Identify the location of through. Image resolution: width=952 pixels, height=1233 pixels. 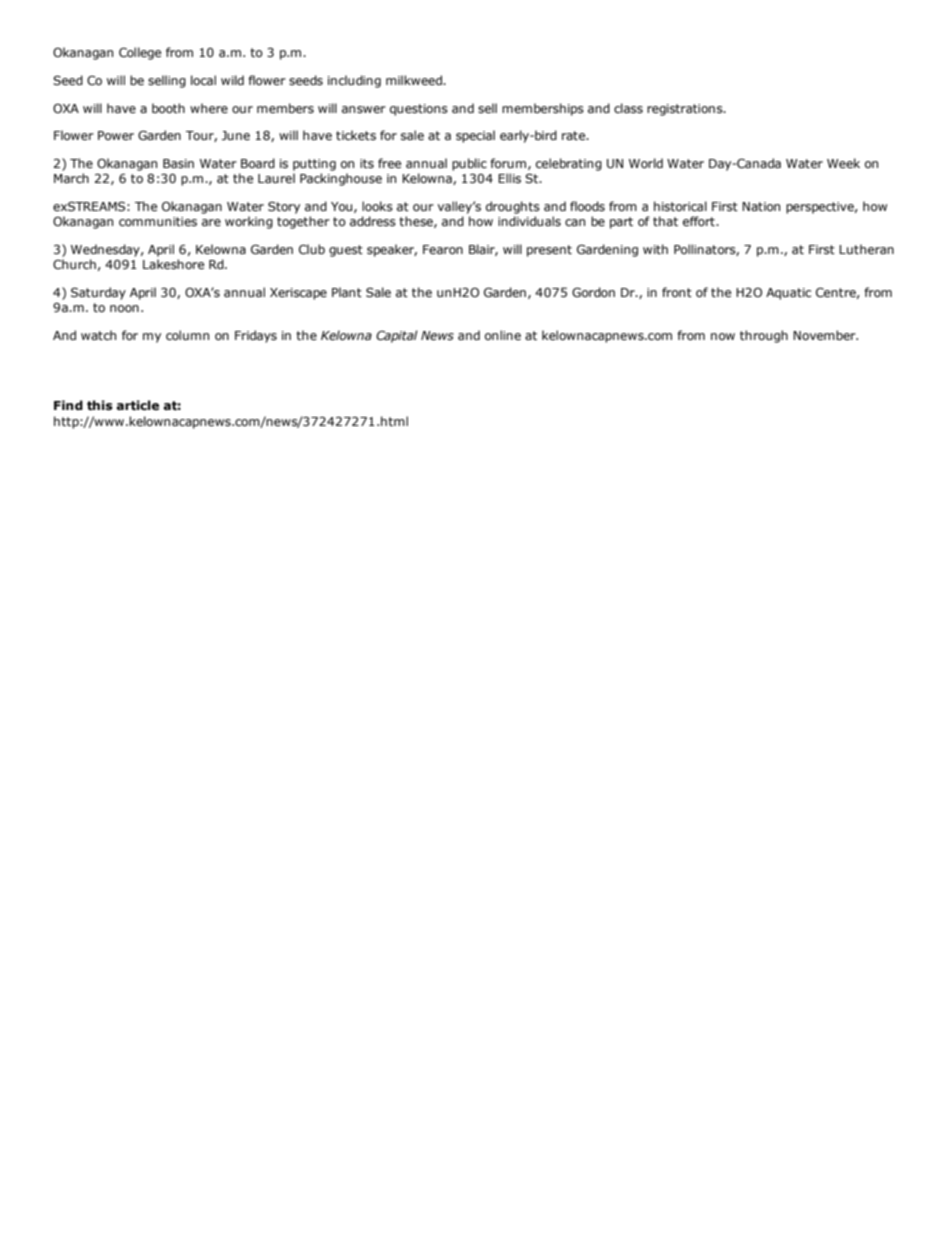
(764, 336).
